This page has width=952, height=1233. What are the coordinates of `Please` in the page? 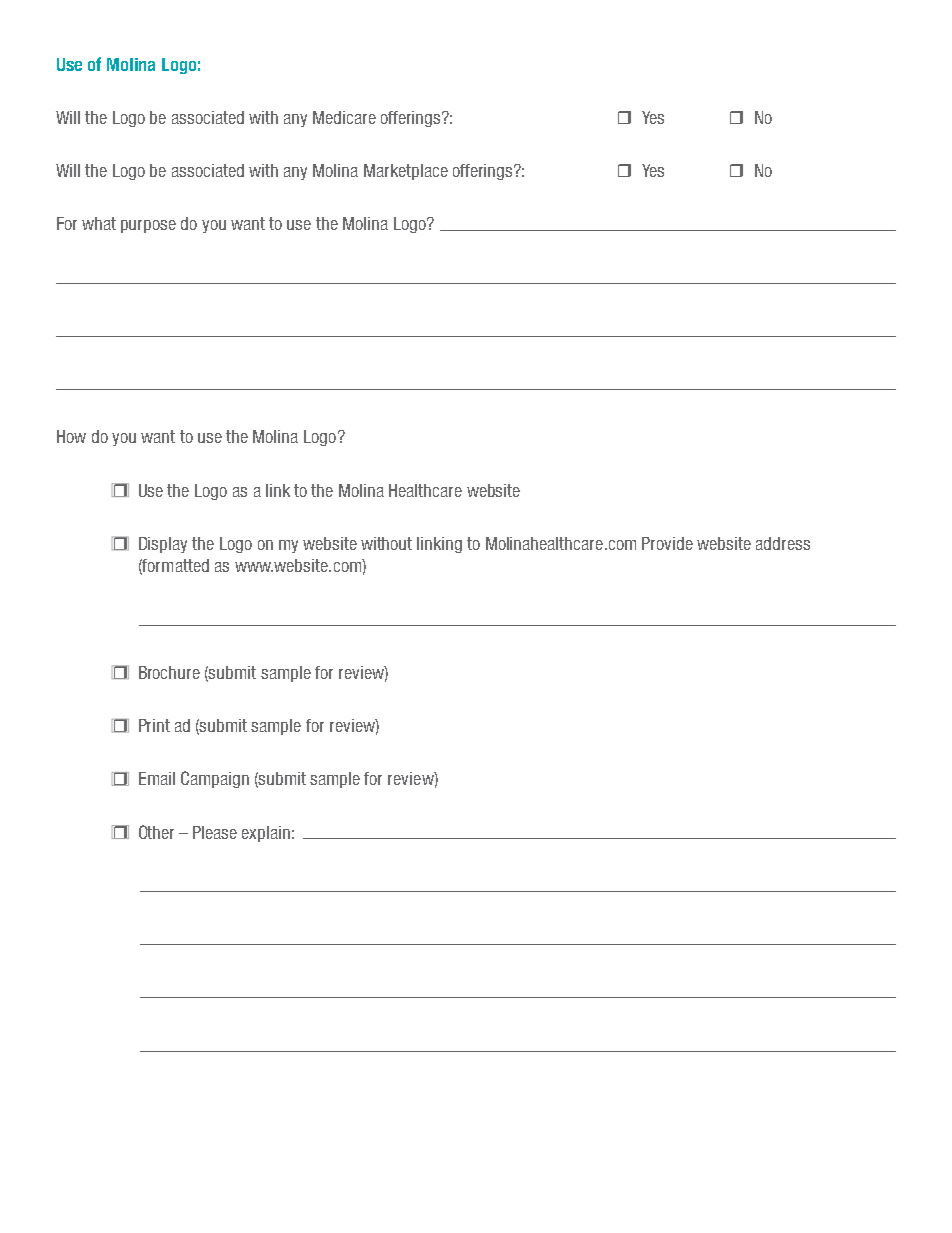 It's located at (215, 832).
